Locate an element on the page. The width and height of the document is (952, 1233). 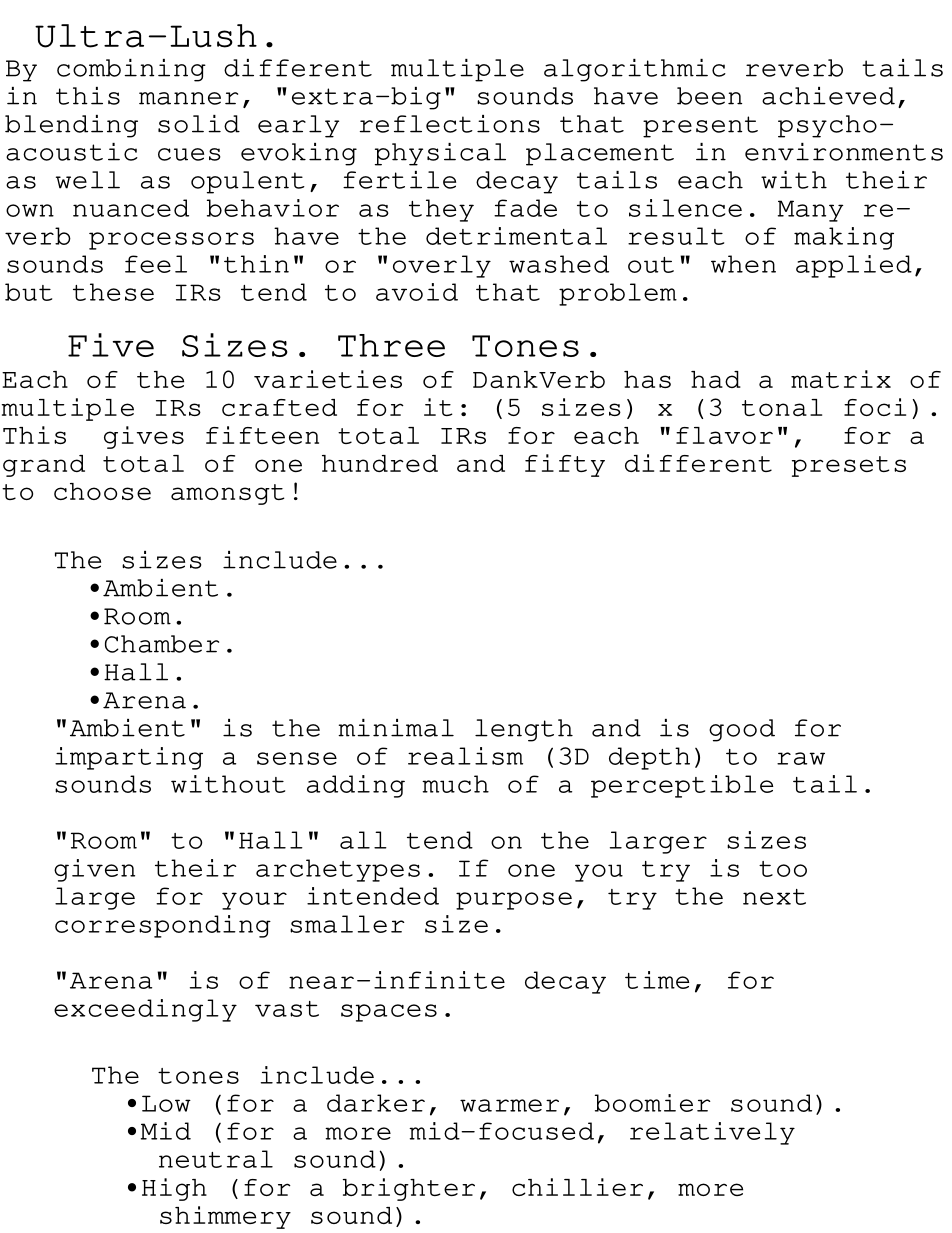
purpose is located at coordinates (514, 901).
